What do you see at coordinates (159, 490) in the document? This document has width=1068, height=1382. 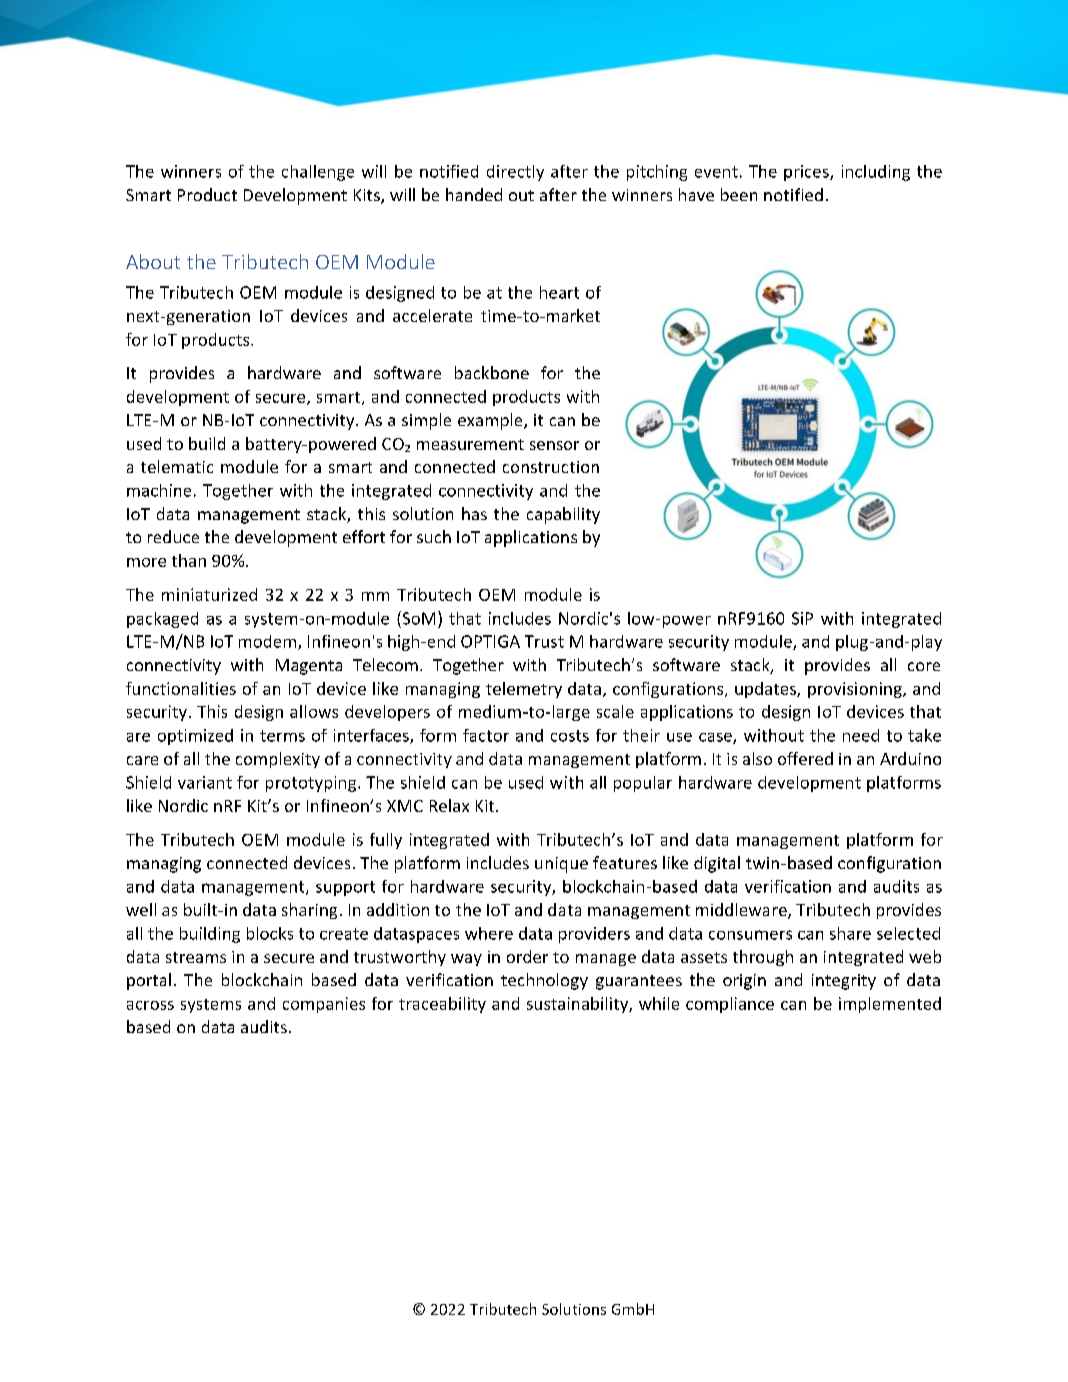 I see `machine` at bounding box center [159, 490].
